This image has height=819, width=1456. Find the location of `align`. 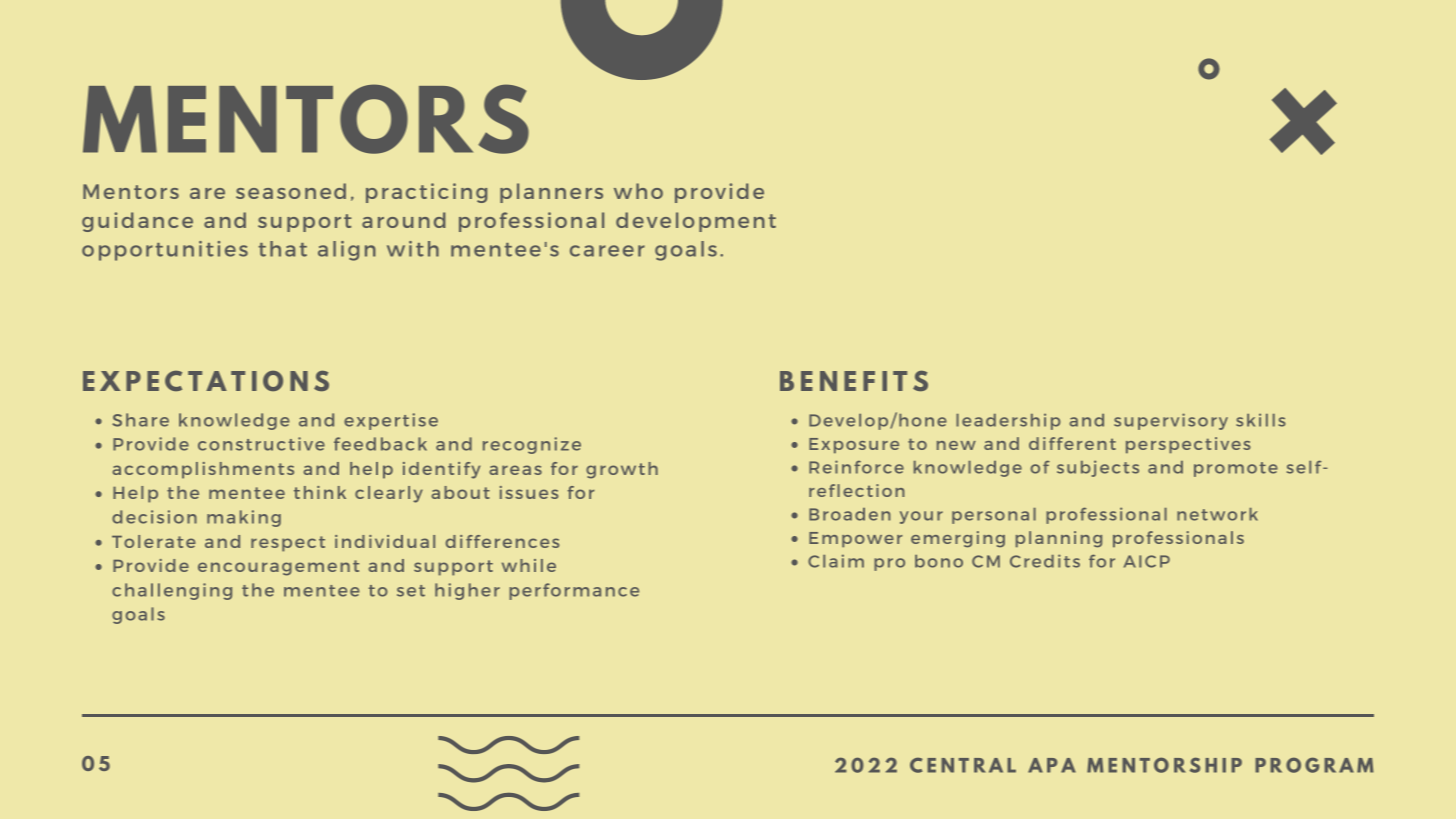

align is located at coordinates (347, 251).
